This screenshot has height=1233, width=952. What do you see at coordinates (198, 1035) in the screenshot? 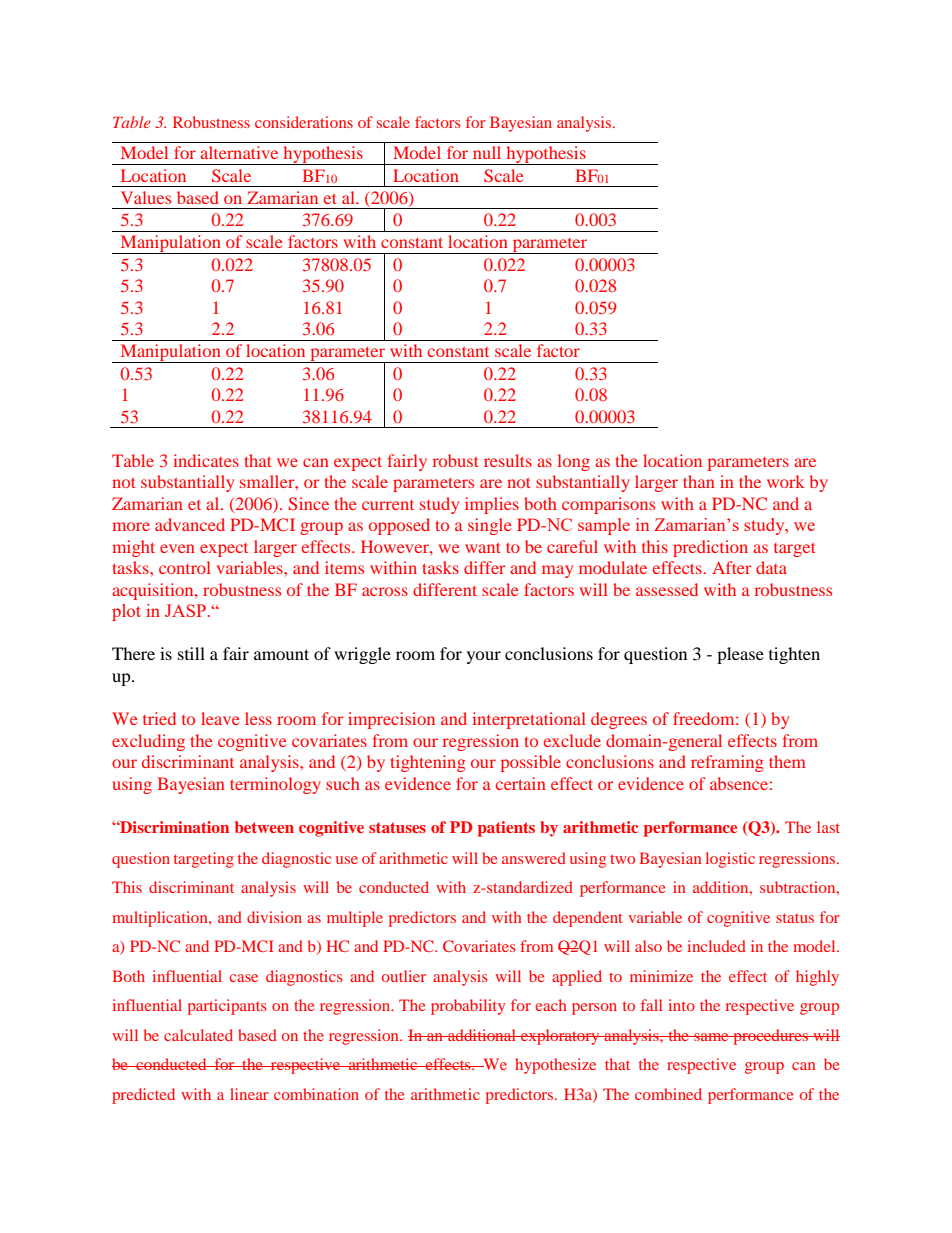
I see `calculated` at bounding box center [198, 1035].
